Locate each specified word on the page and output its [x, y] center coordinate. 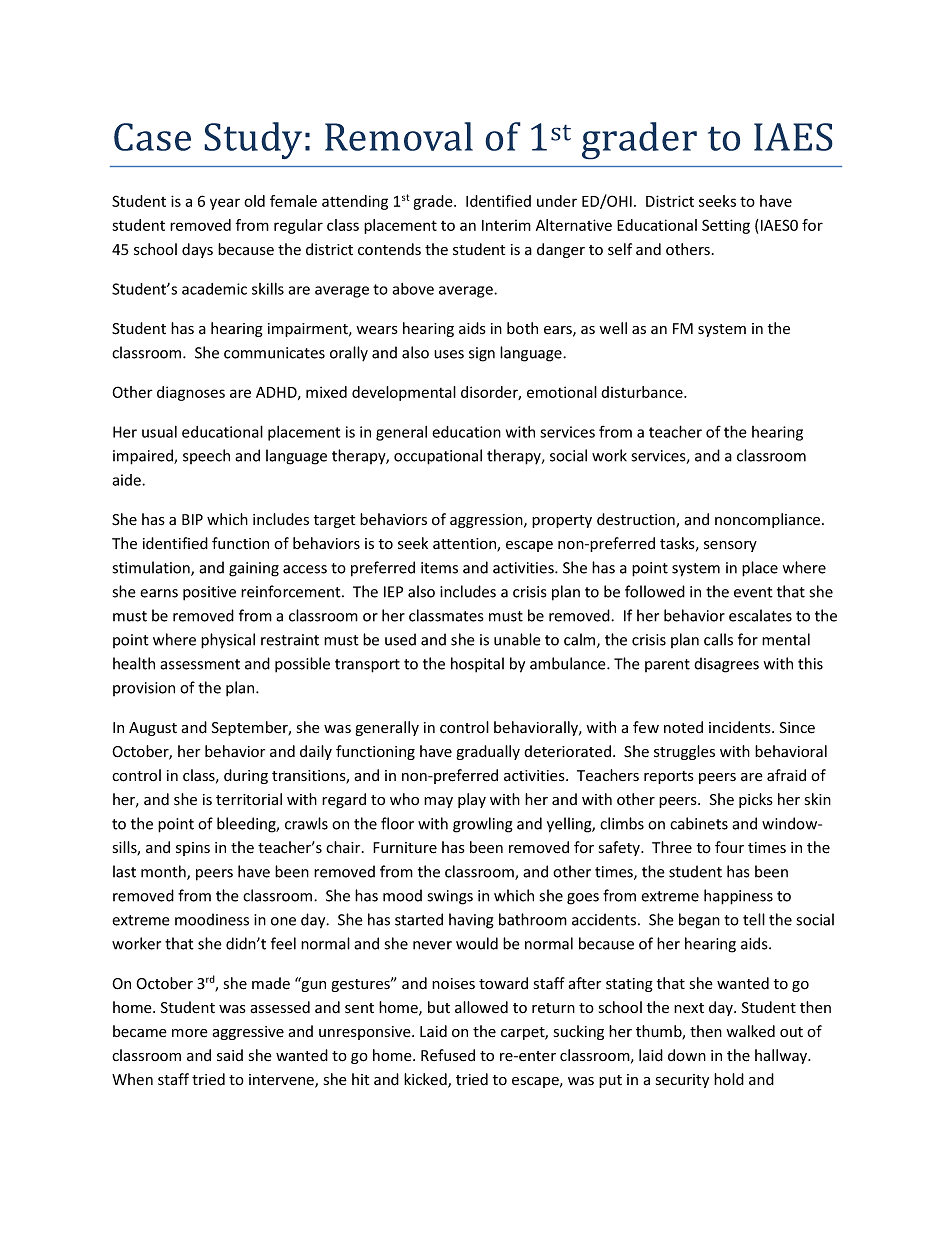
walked [750, 1031]
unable [517, 639]
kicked [426, 1080]
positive [209, 593]
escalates [760, 615]
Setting [726, 226]
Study [253, 141]
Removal [399, 136]
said [230, 1055]
